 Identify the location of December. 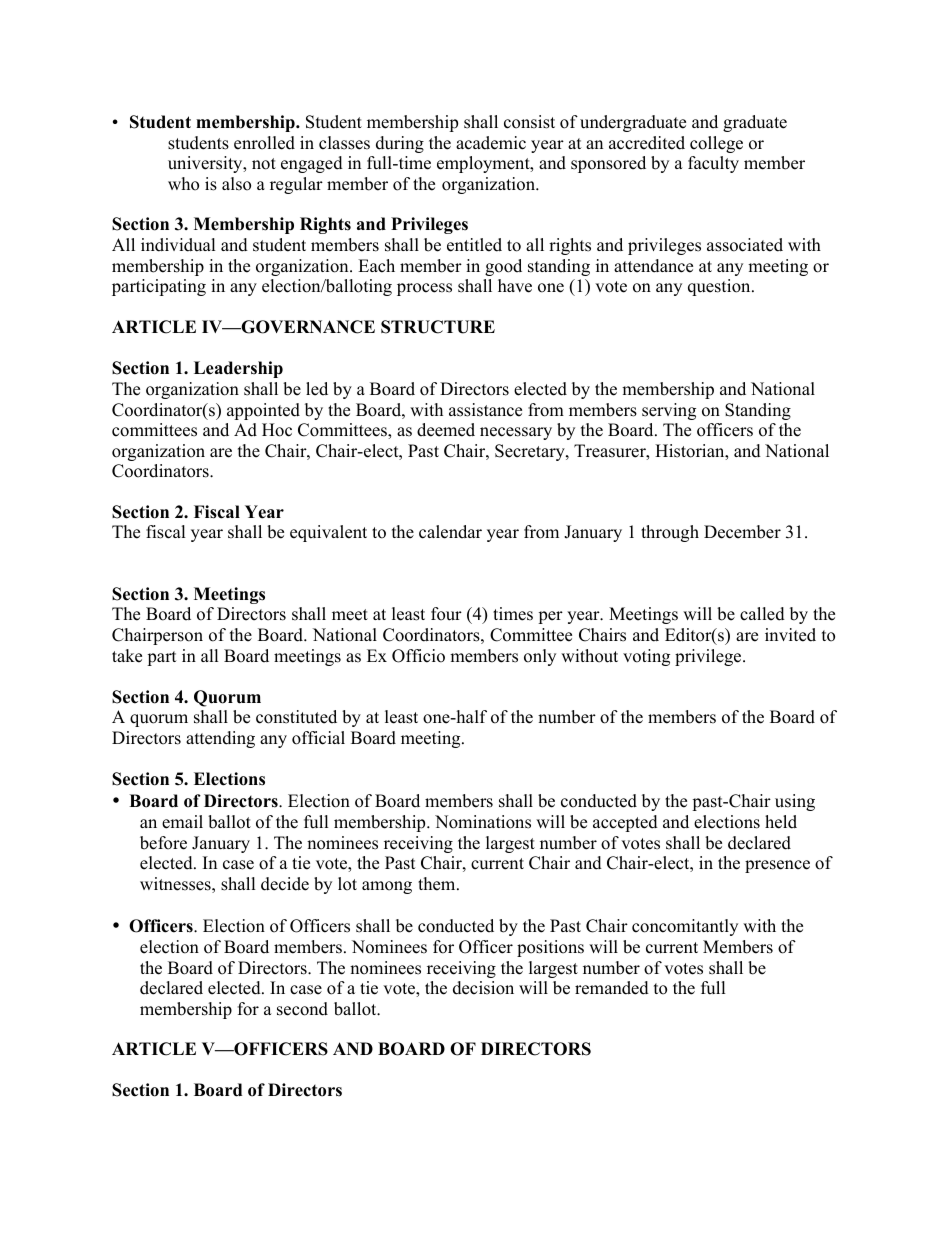
(742, 532).
